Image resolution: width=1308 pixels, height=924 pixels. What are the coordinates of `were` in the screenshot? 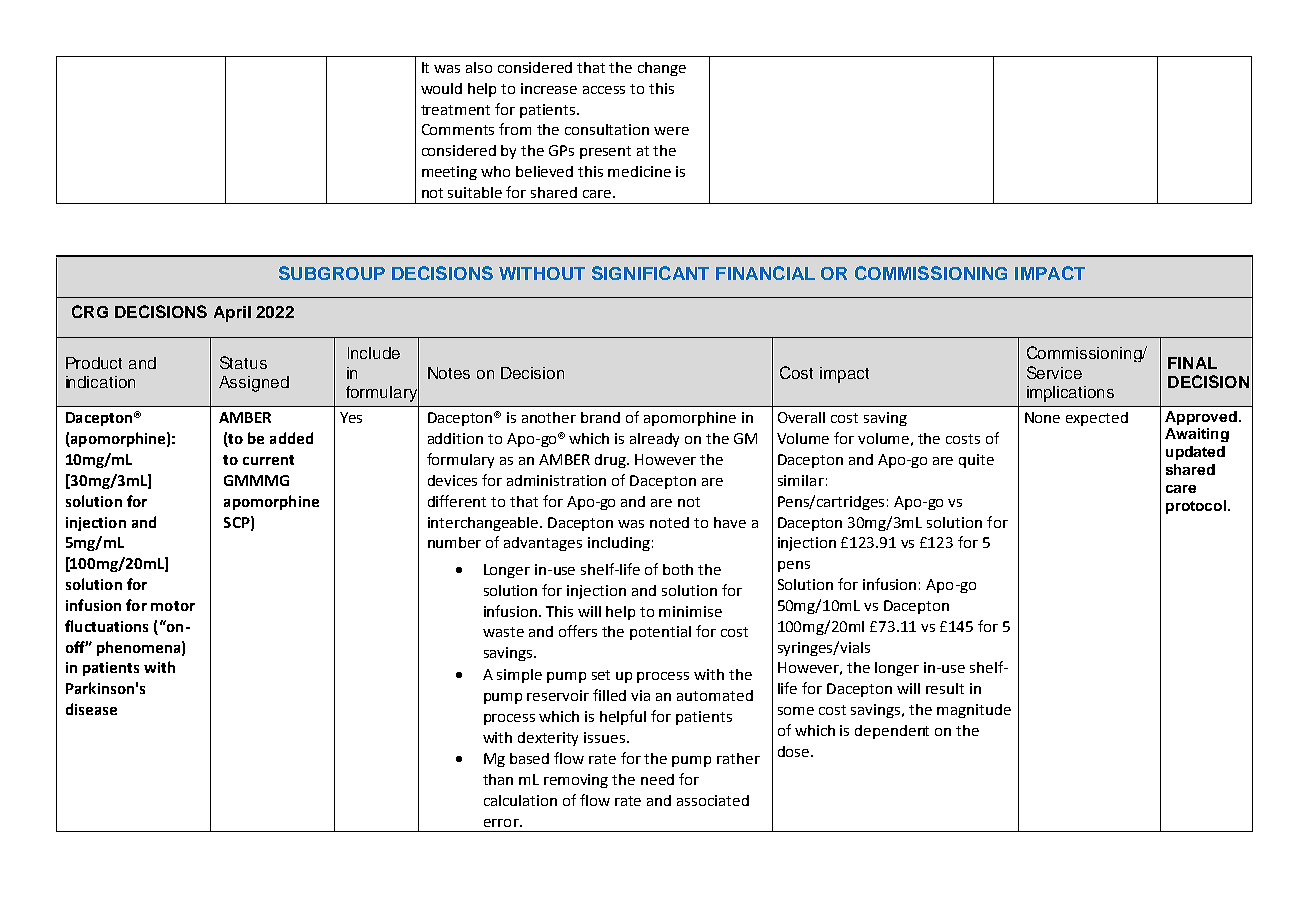 It's located at (671, 131).
